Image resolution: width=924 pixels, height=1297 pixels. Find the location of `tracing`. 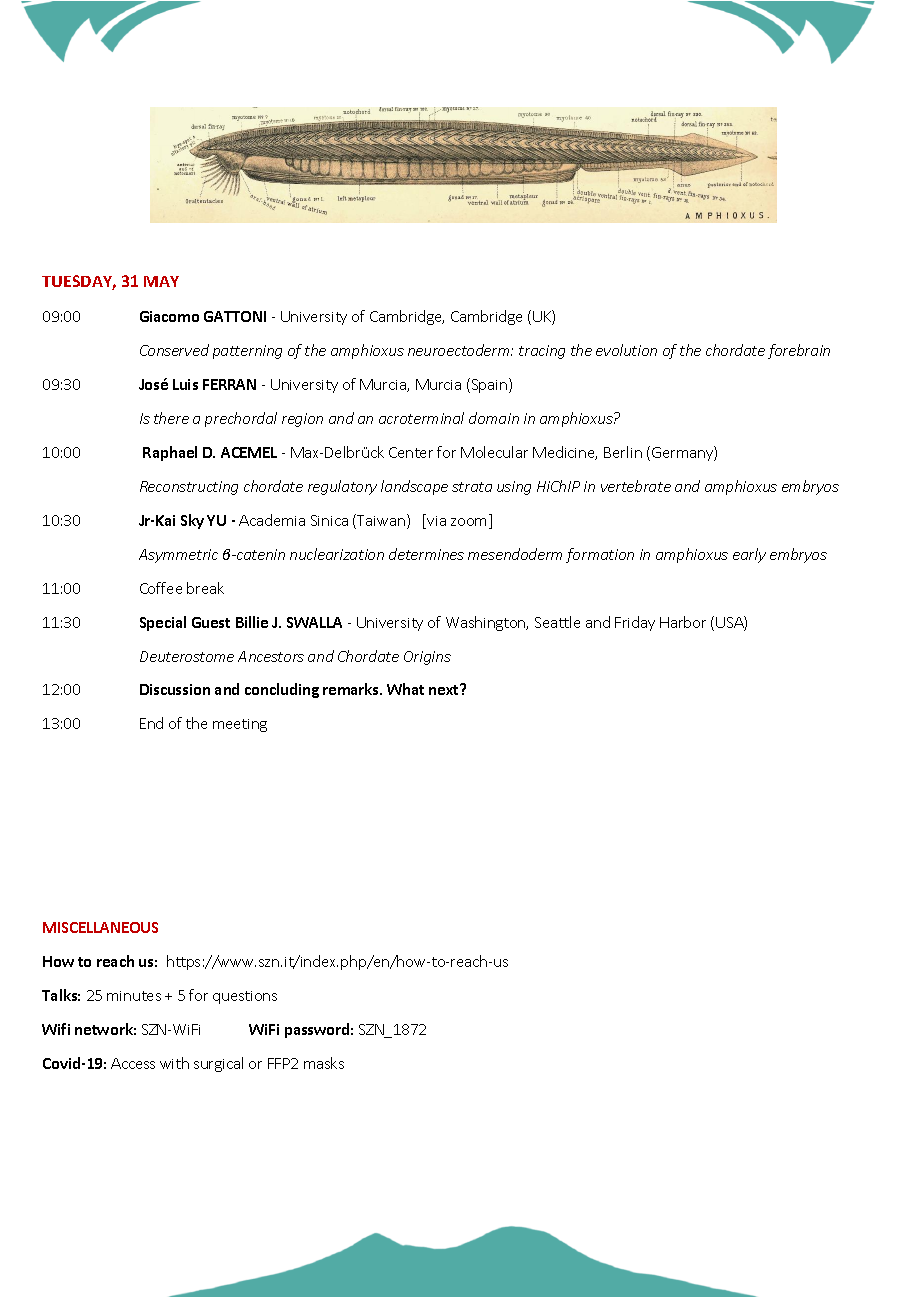

tracing is located at coordinates (542, 352).
